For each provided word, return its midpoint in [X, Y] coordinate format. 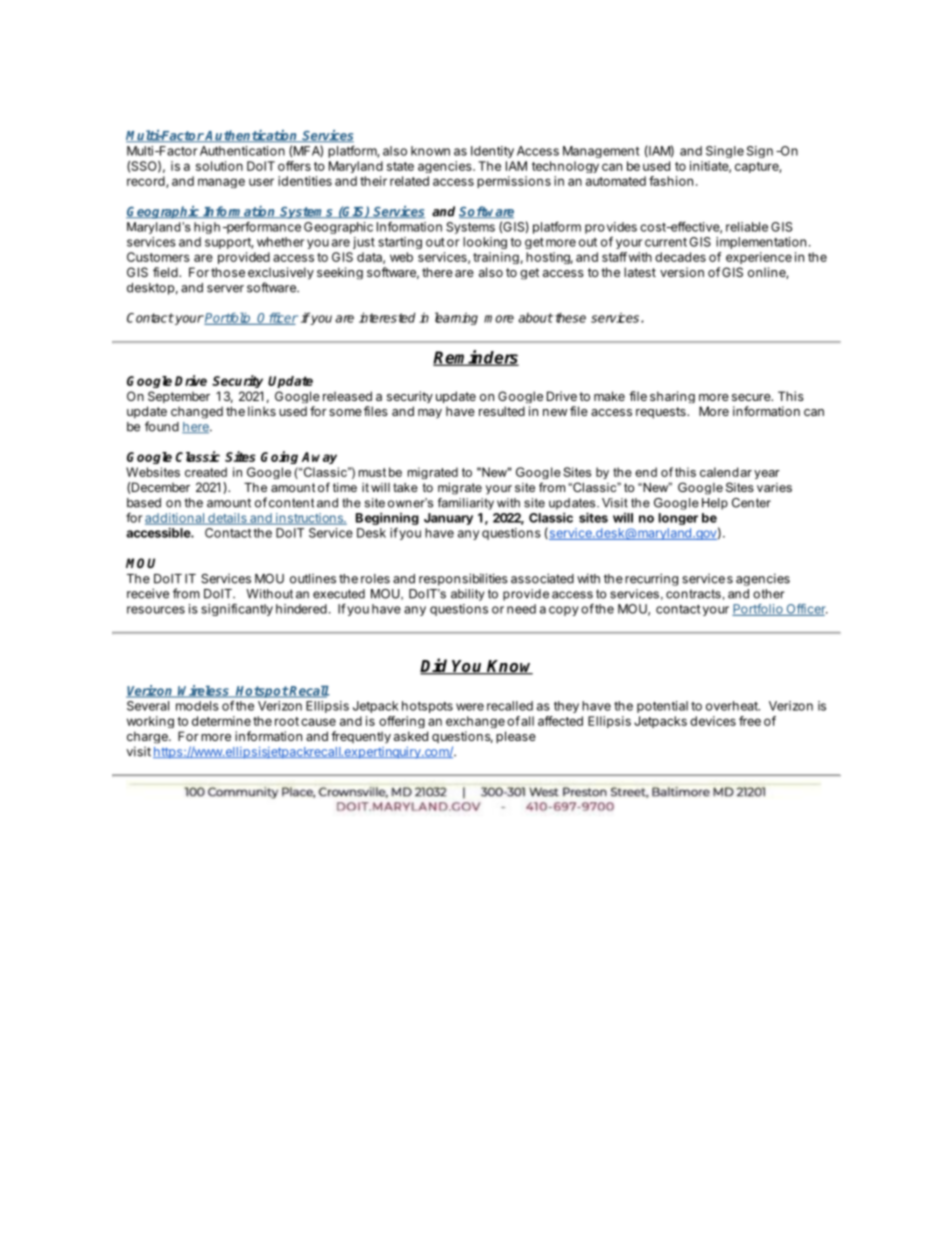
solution [219, 166]
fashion [671, 181]
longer [678, 519]
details [227, 519]
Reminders [476, 358]
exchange [475, 722]
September [179, 397]
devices [713, 721]
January [448, 519]
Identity [492, 152]
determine [221, 721]
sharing [672, 397]
